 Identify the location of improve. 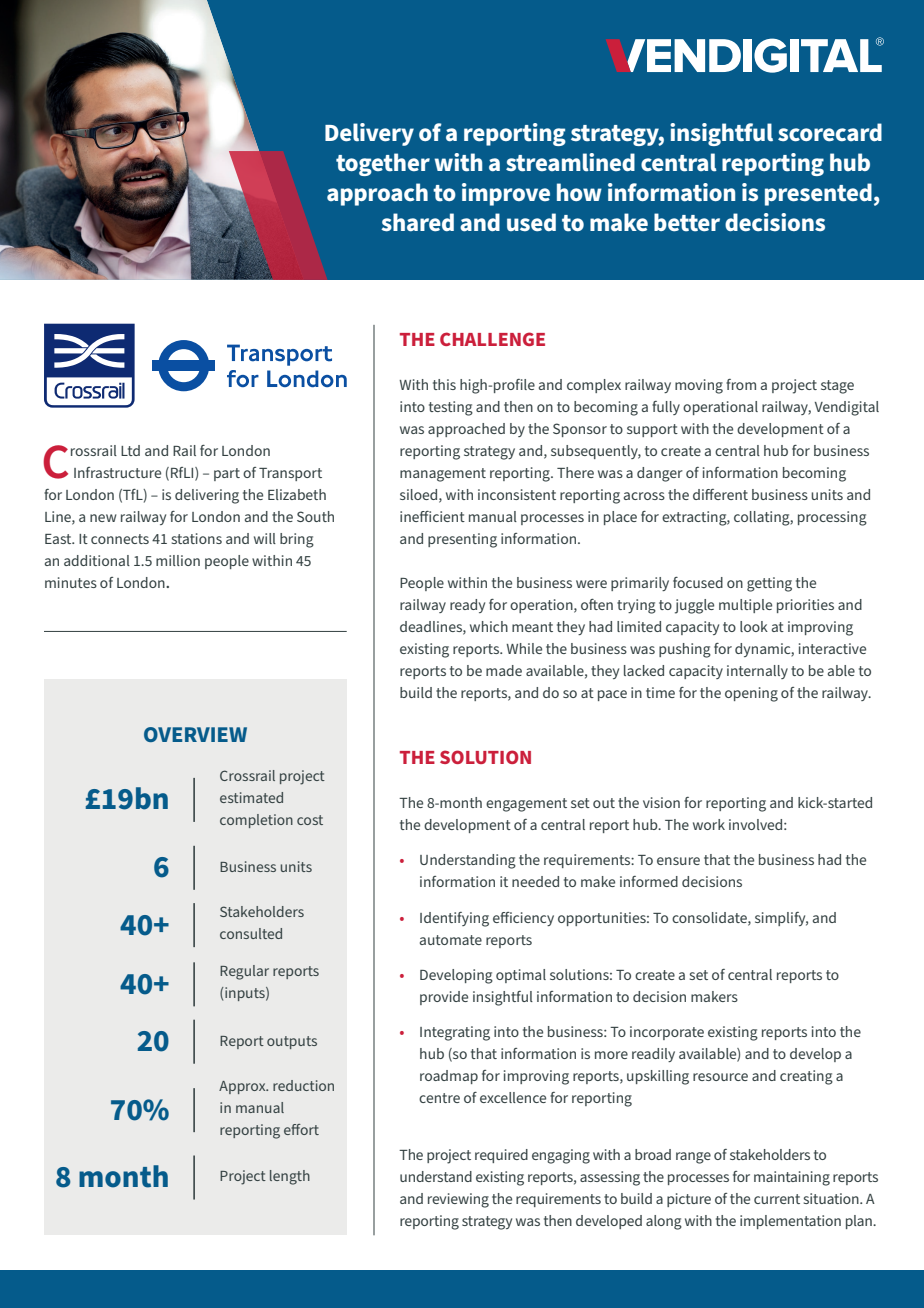
(506, 194).
